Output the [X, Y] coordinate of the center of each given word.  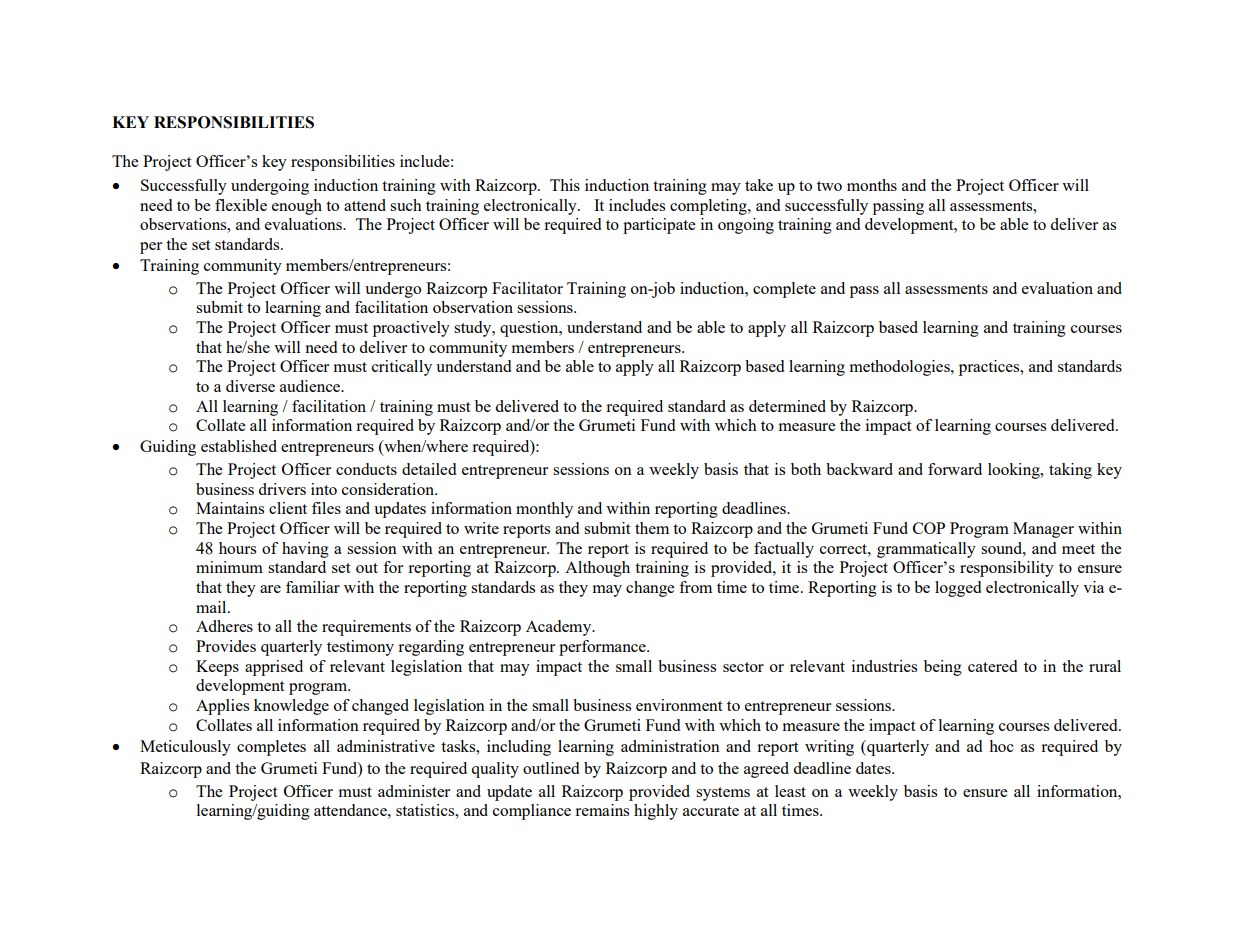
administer [414, 791]
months [872, 185]
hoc [1001, 746]
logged [958, 589]
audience [311, 386]
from [695, 587]
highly [656, 812]
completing [709, 207]
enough [297, 207]
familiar [313, 587]
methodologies [901, 368]
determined [787, 406]
